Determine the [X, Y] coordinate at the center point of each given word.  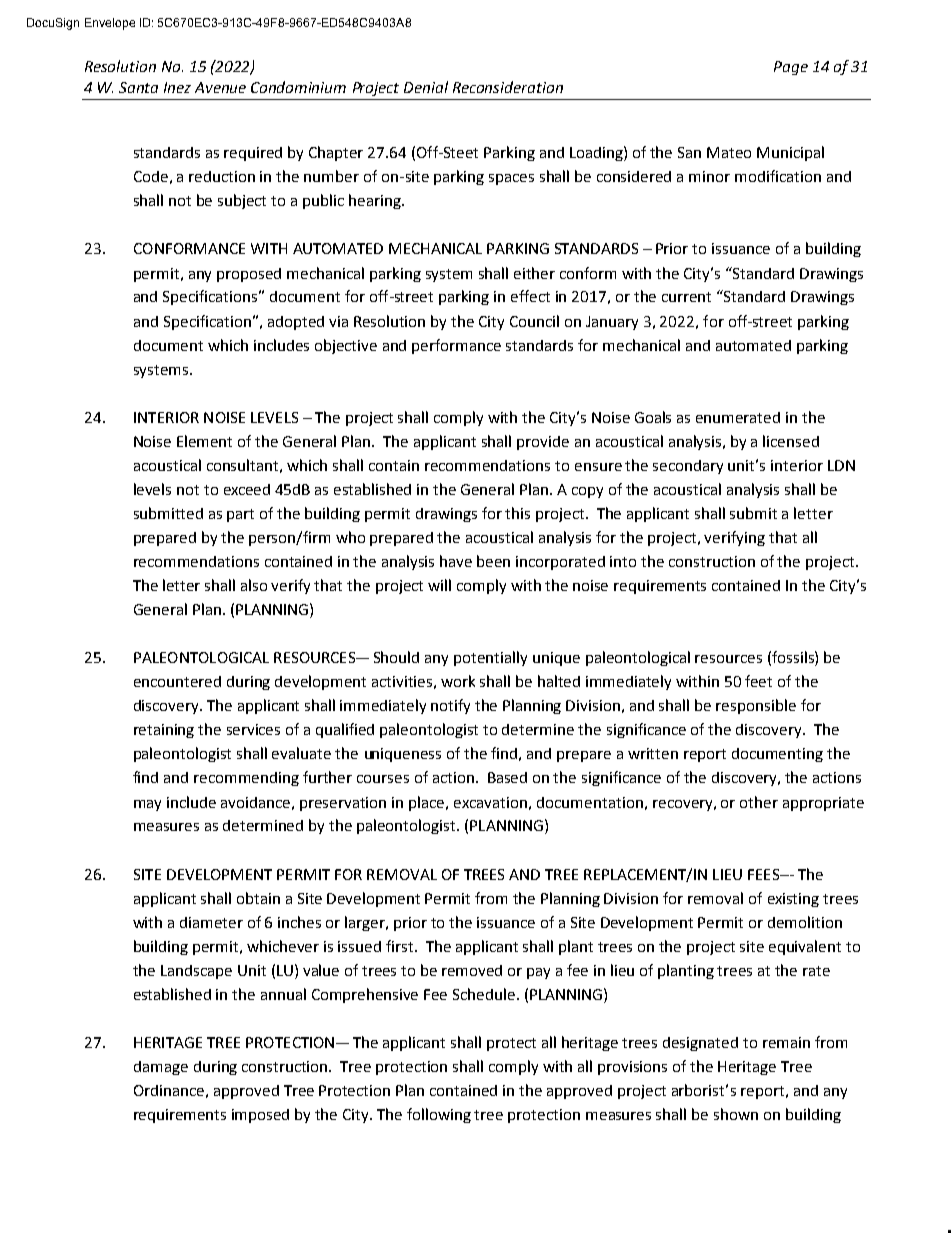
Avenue [220, 87]
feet [758, 681]
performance [456, 346]
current [686, 297]
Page [791, 68]
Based [507, 777]
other [759, 802]
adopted [296, 323]
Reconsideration [508, 87]
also [254, 585]
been [493, 561]
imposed [260, 1116]
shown [736, 1114]
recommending [246, 779]
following [439, 1115]
